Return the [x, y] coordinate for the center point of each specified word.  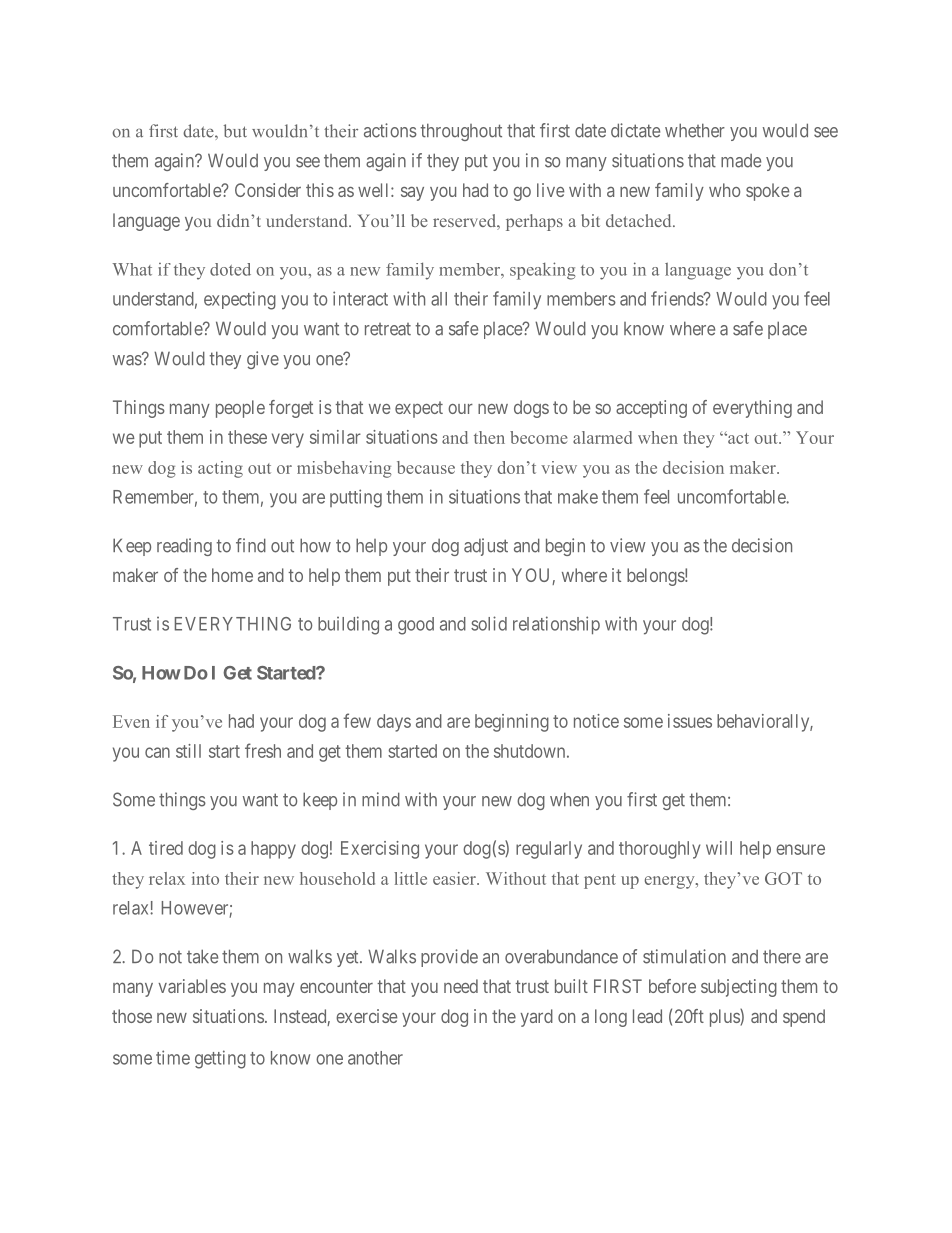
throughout [461, 132]
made [741, 161]
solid [489, 623]
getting [220, 1059]
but [235, 131]
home [232, 575]
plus [725, 1018]
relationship [556, 625]
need [461, 986]
